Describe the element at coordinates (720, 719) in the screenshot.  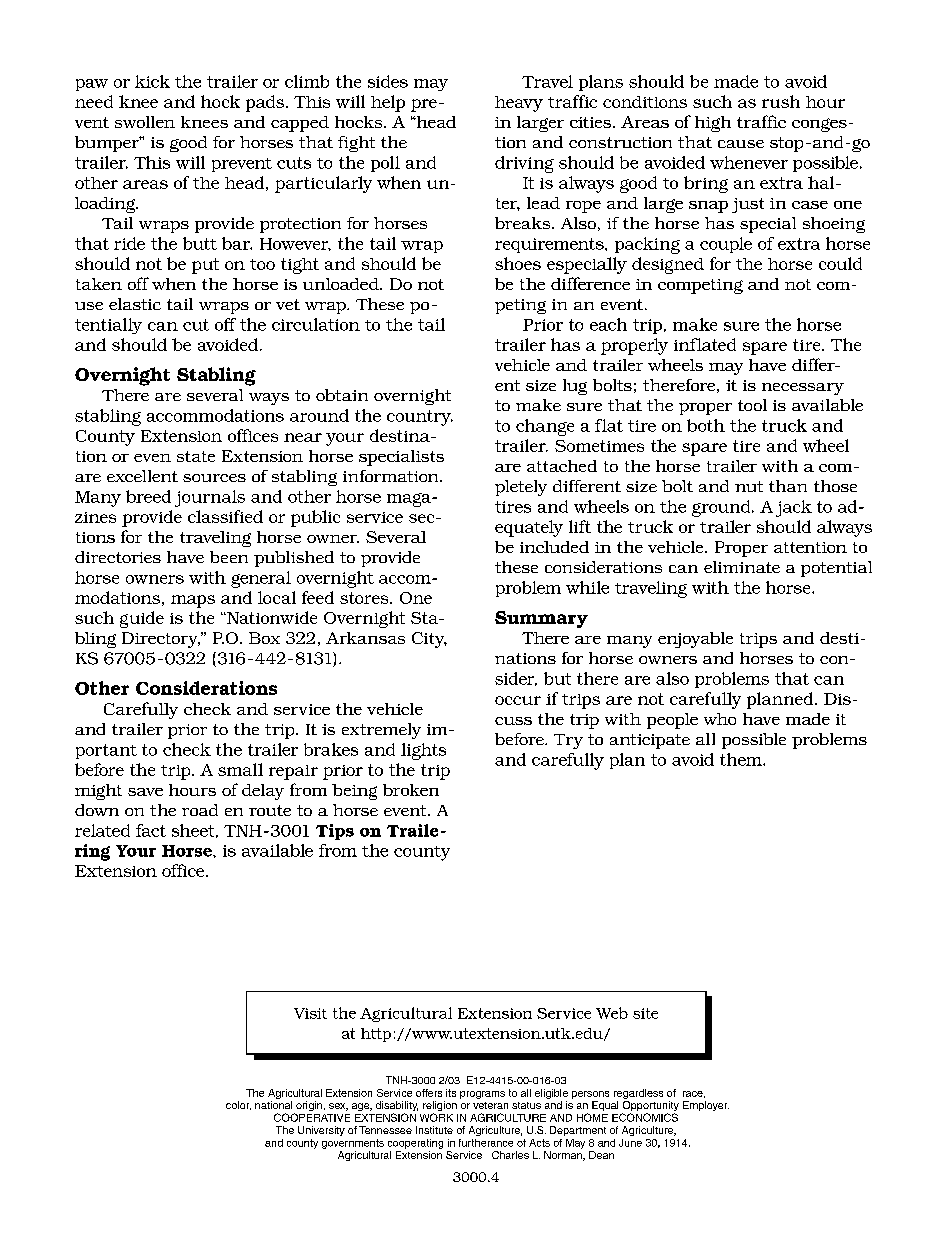
I see `who` at that location.
